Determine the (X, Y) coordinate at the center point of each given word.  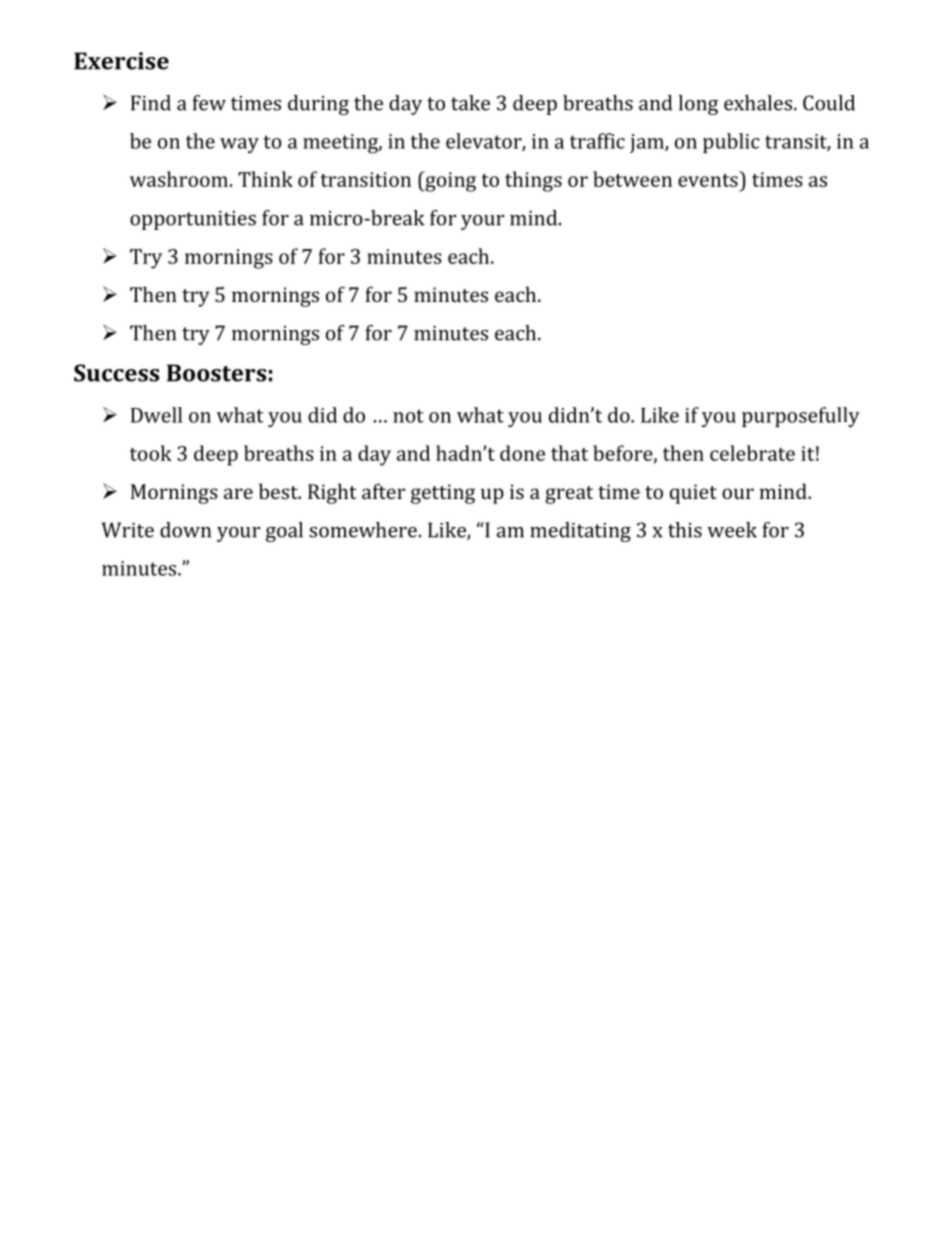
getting (443, 494)
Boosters (216, 373)
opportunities (193, 220)
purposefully (801, 417)
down (185, 530)
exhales (758, 103)
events (709, 179)
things (533, 181)
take (470, 103)
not (408, 416)
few (209, 103)
